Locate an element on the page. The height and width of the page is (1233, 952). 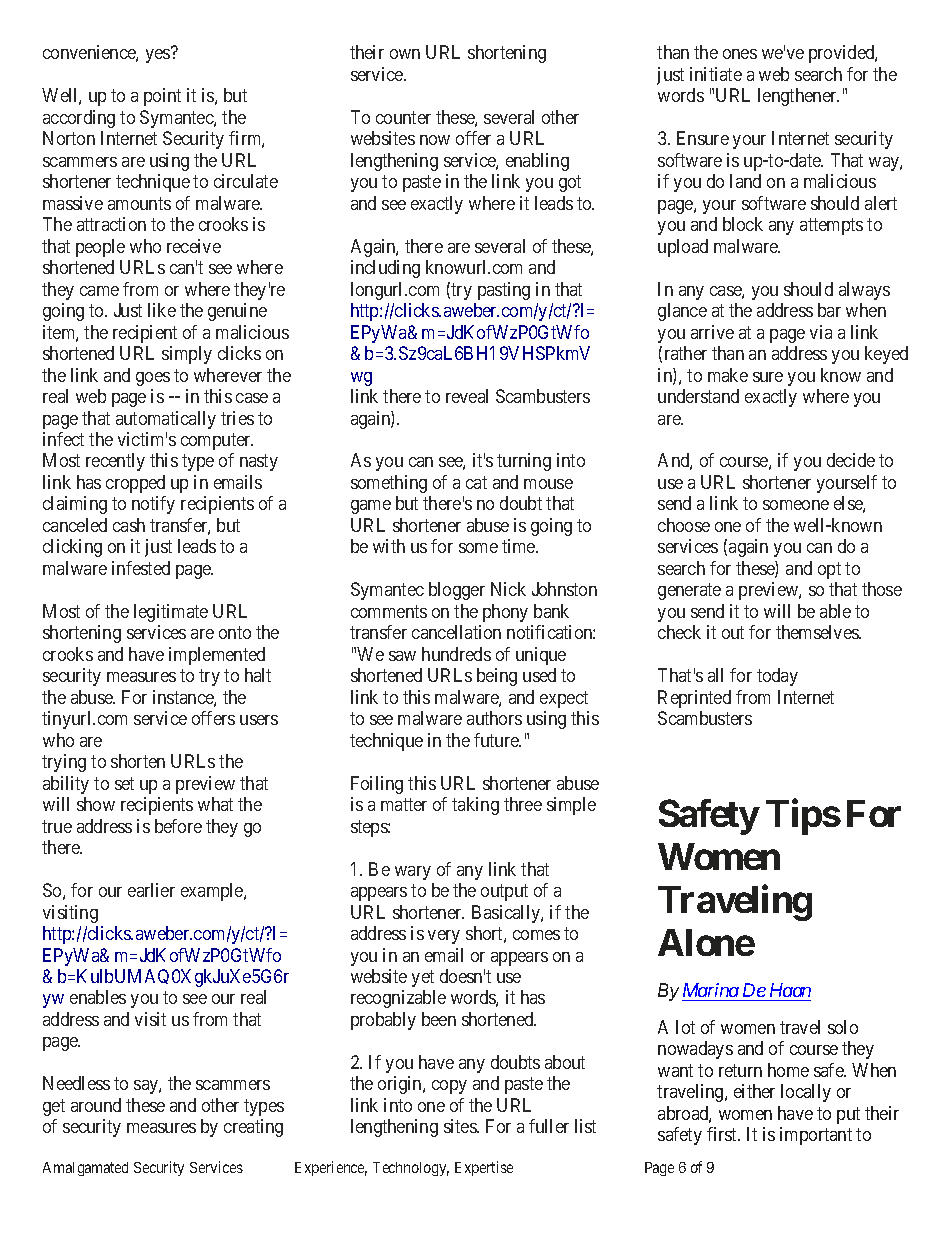
ones is located at coordinates (740, 54).
